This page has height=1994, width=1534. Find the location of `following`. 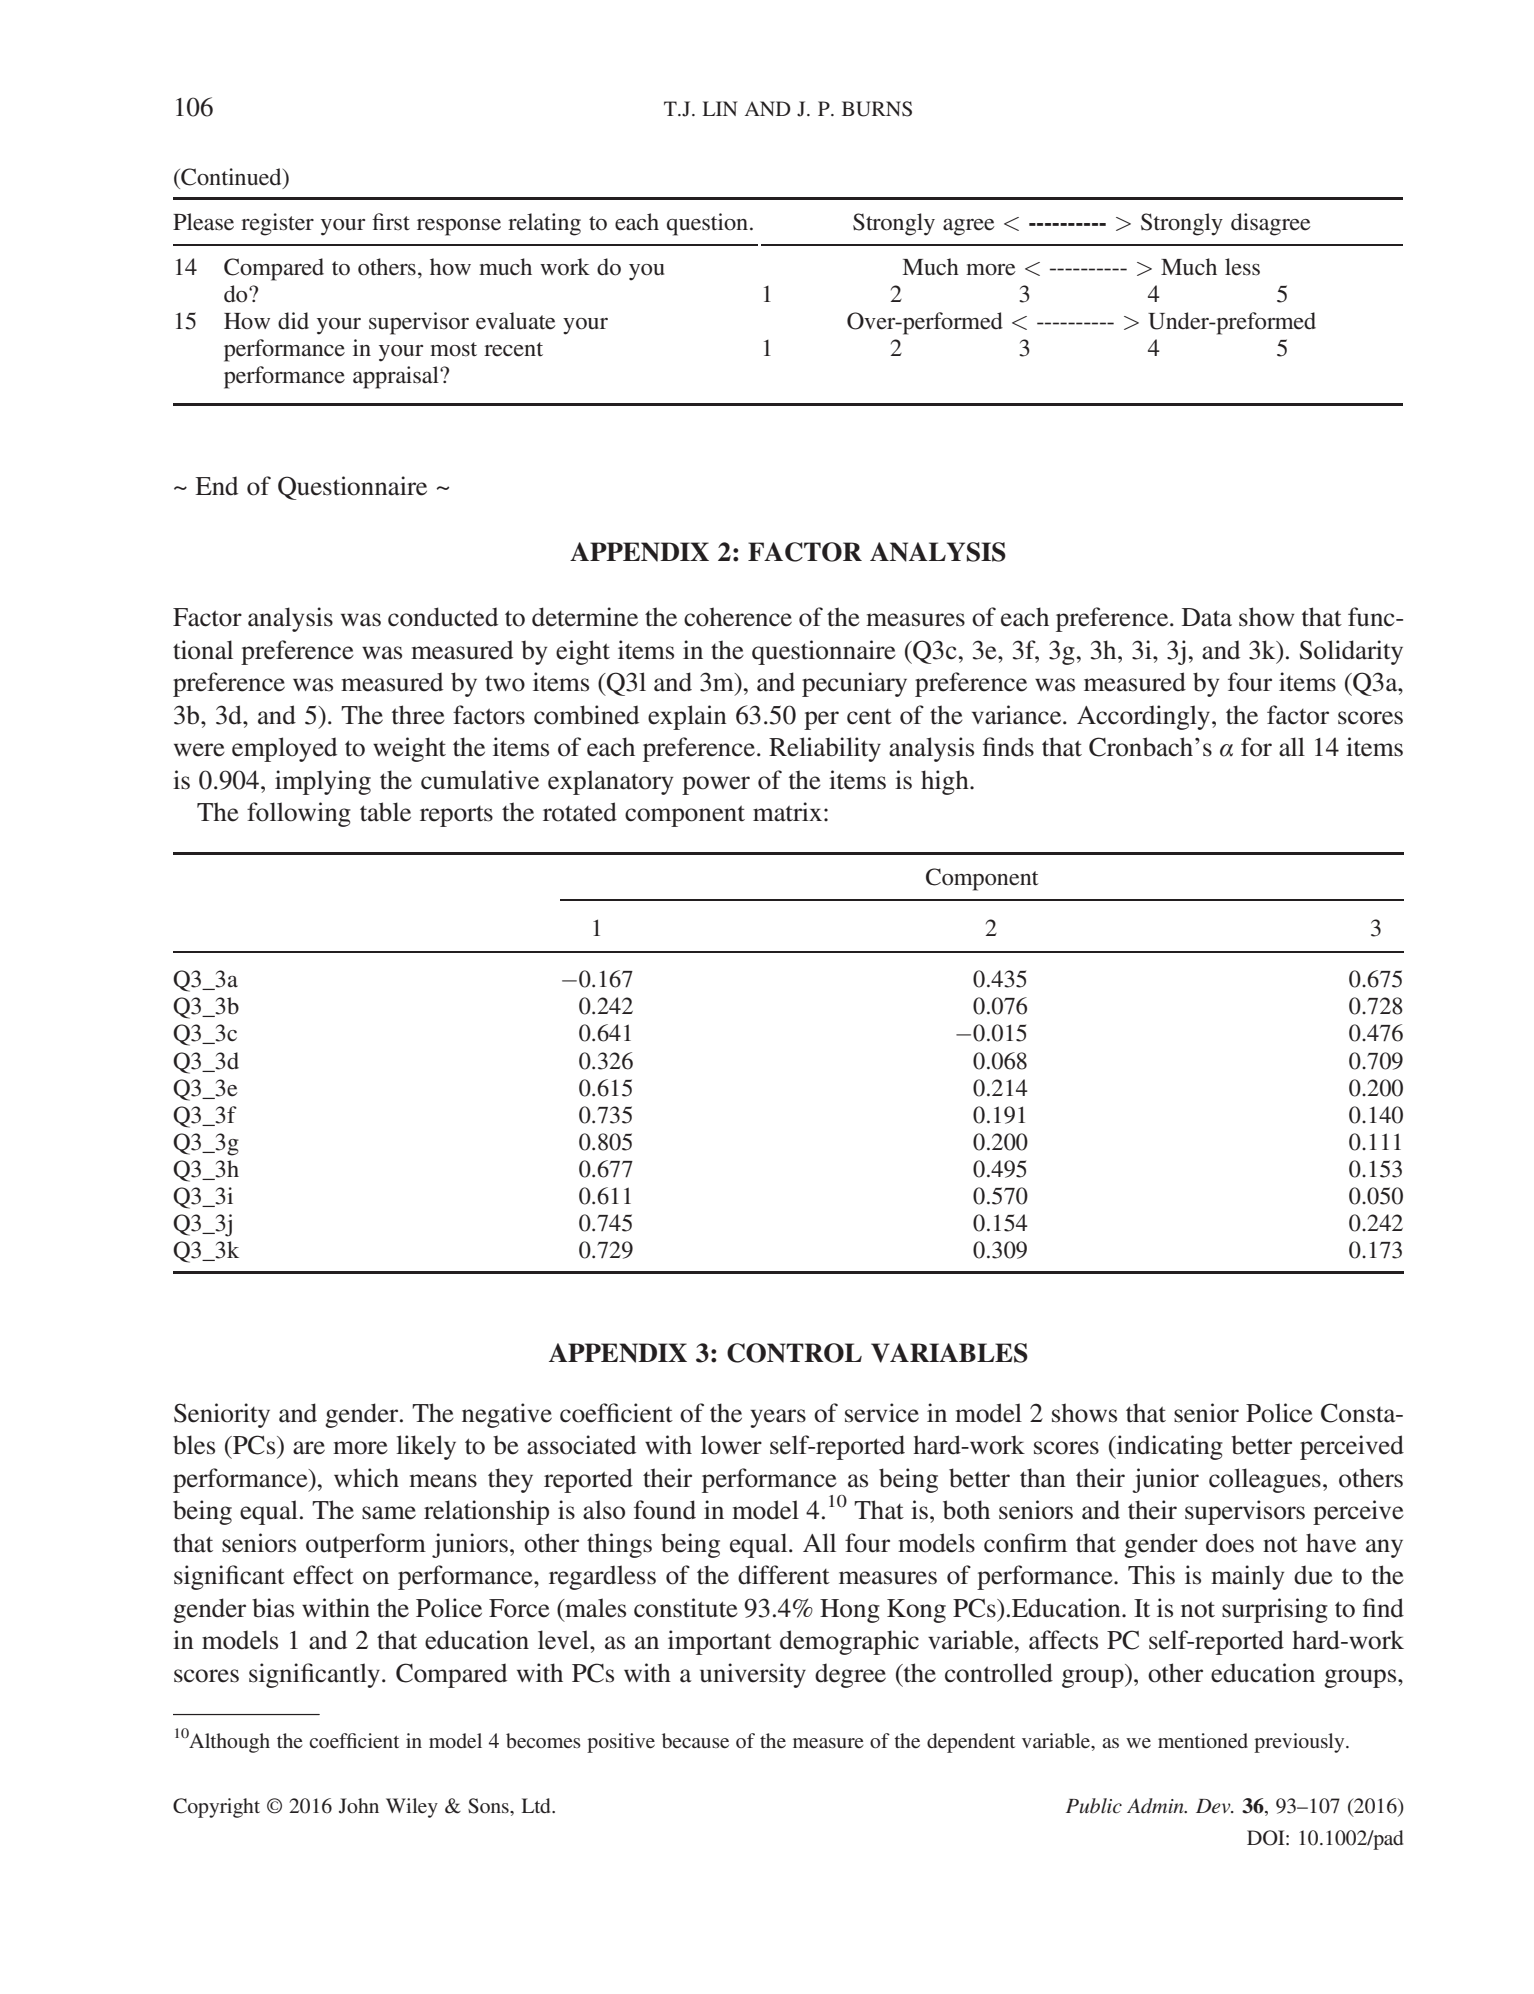

following is located at coordinates (299, 814).
